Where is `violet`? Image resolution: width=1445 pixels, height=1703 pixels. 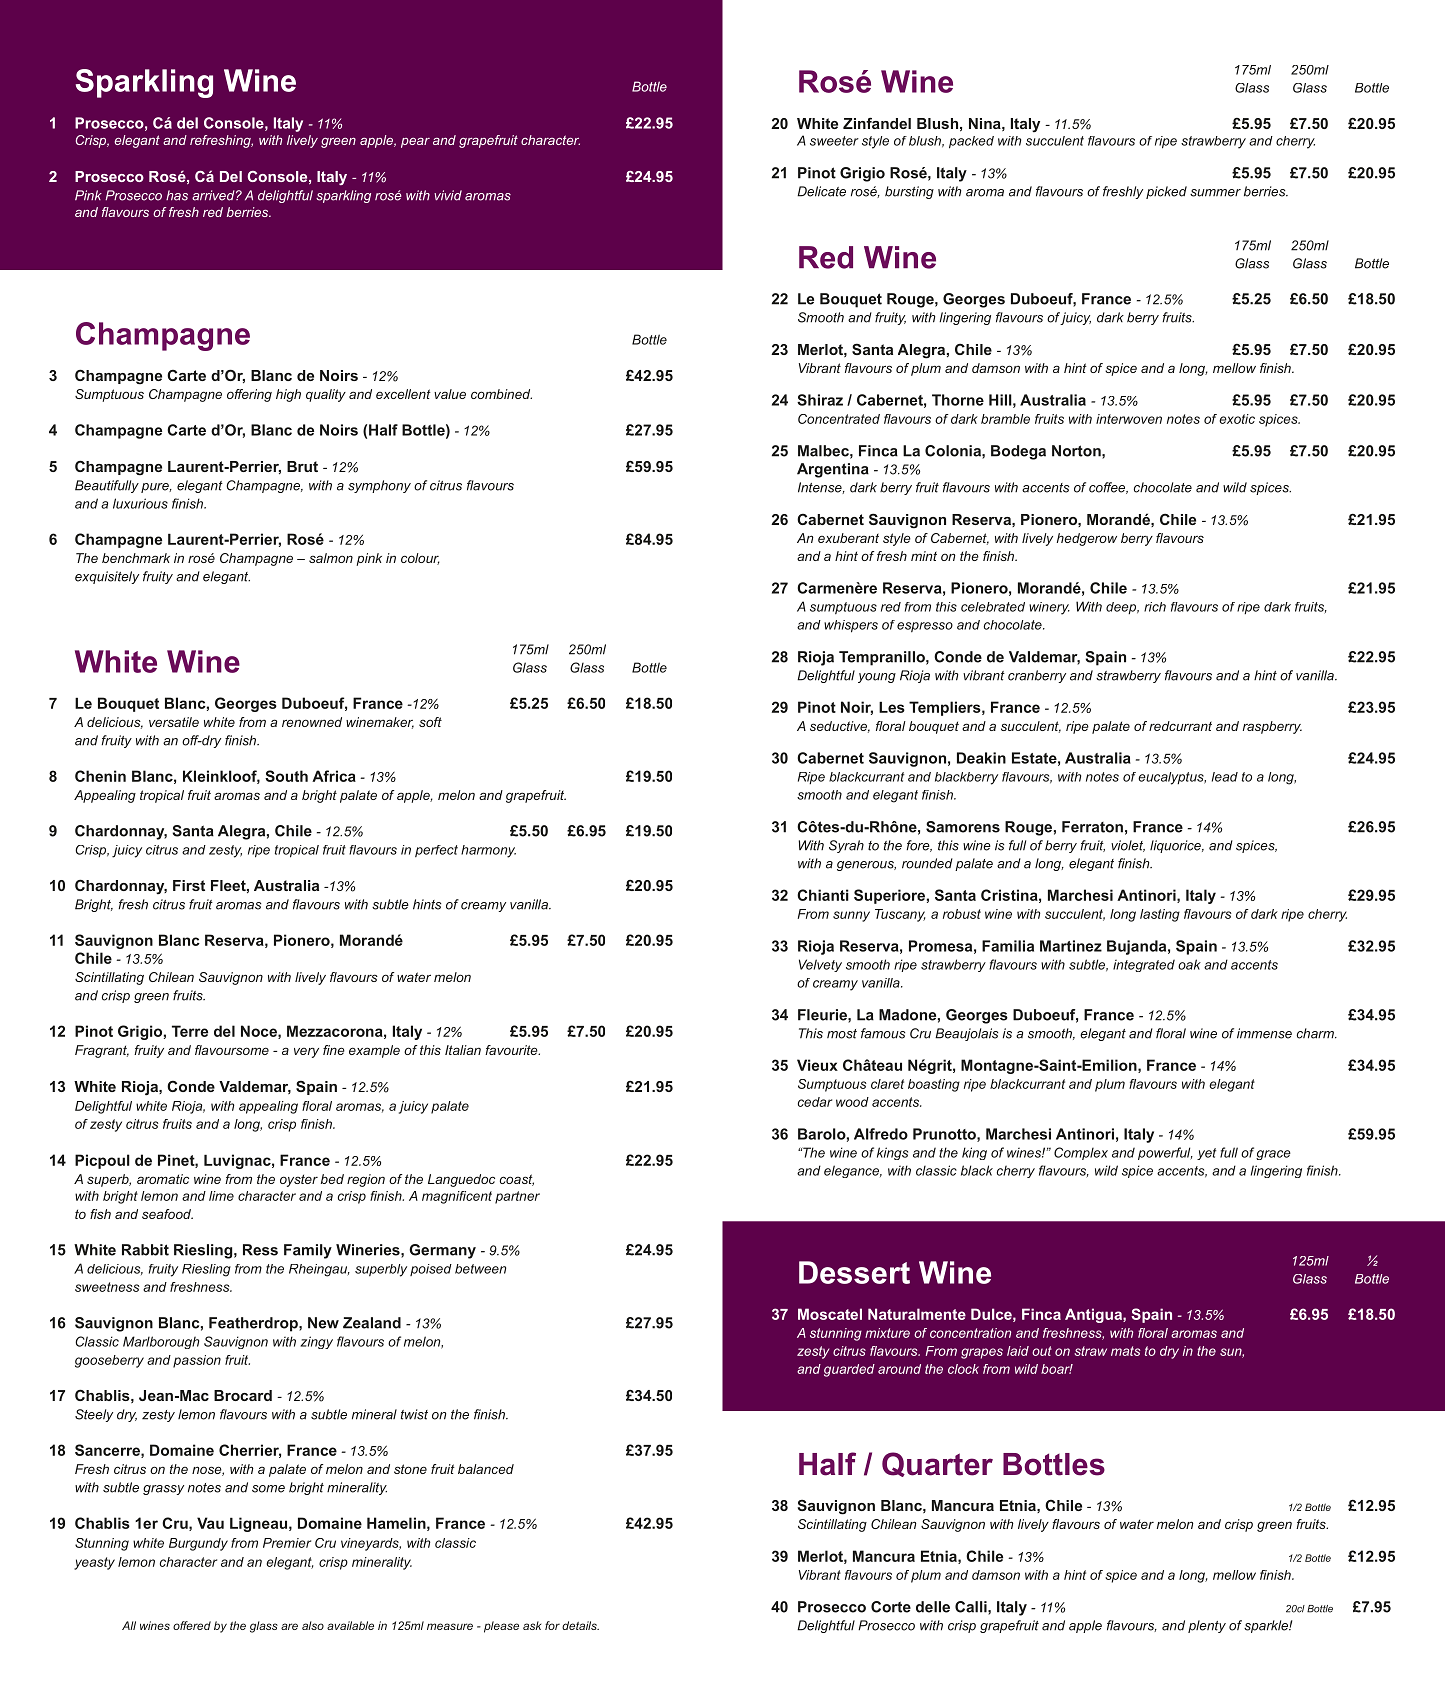 violet is located at coordinates (1128, 846).
